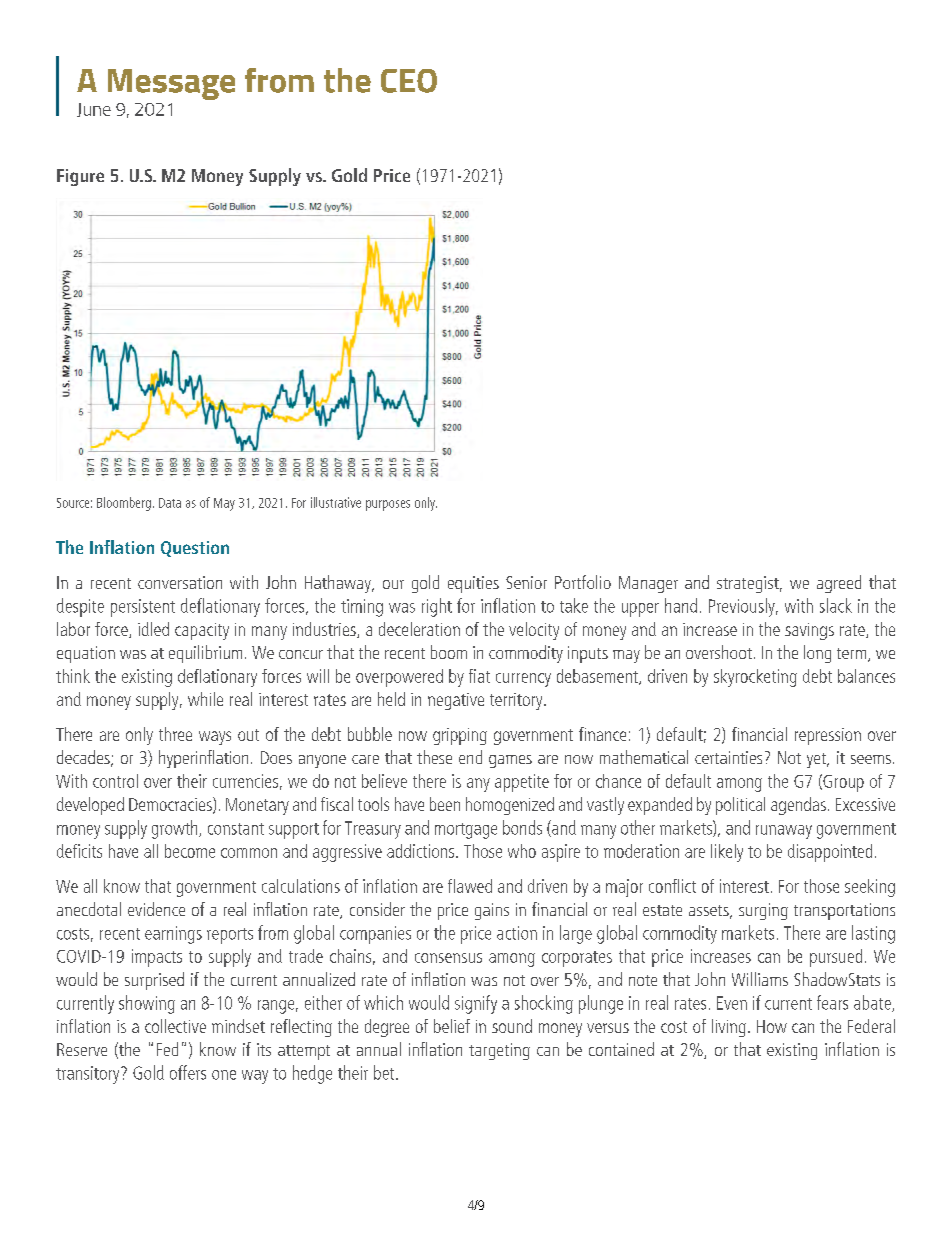 This screenshot has height=1233, width=952. What do you see at coordinates (473, 584) in the screenshot?
I see `equities` at bounding box center [473, 584].
